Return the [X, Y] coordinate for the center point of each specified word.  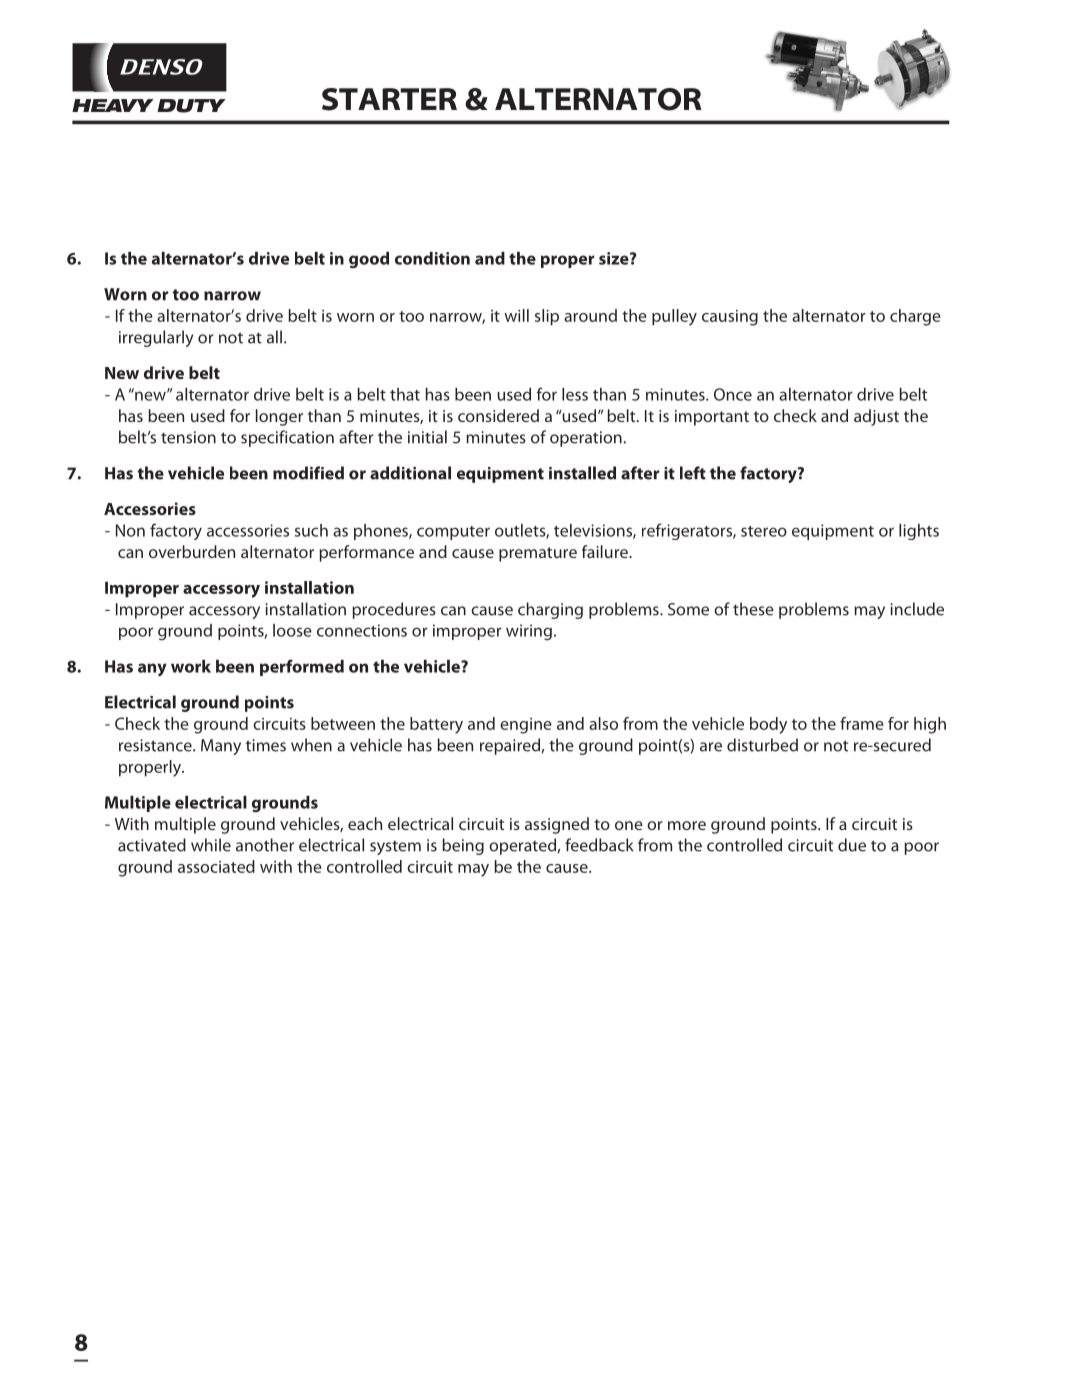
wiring [529, 632]
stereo [764, 531]
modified [308, 473]
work [191, 666]
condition [432, 258]
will [516, 315]
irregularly [156, 338]
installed [582, 473]
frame [862, 723]
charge [915, 317]
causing [730, 318]
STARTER [389, 99]
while [211, 845]
